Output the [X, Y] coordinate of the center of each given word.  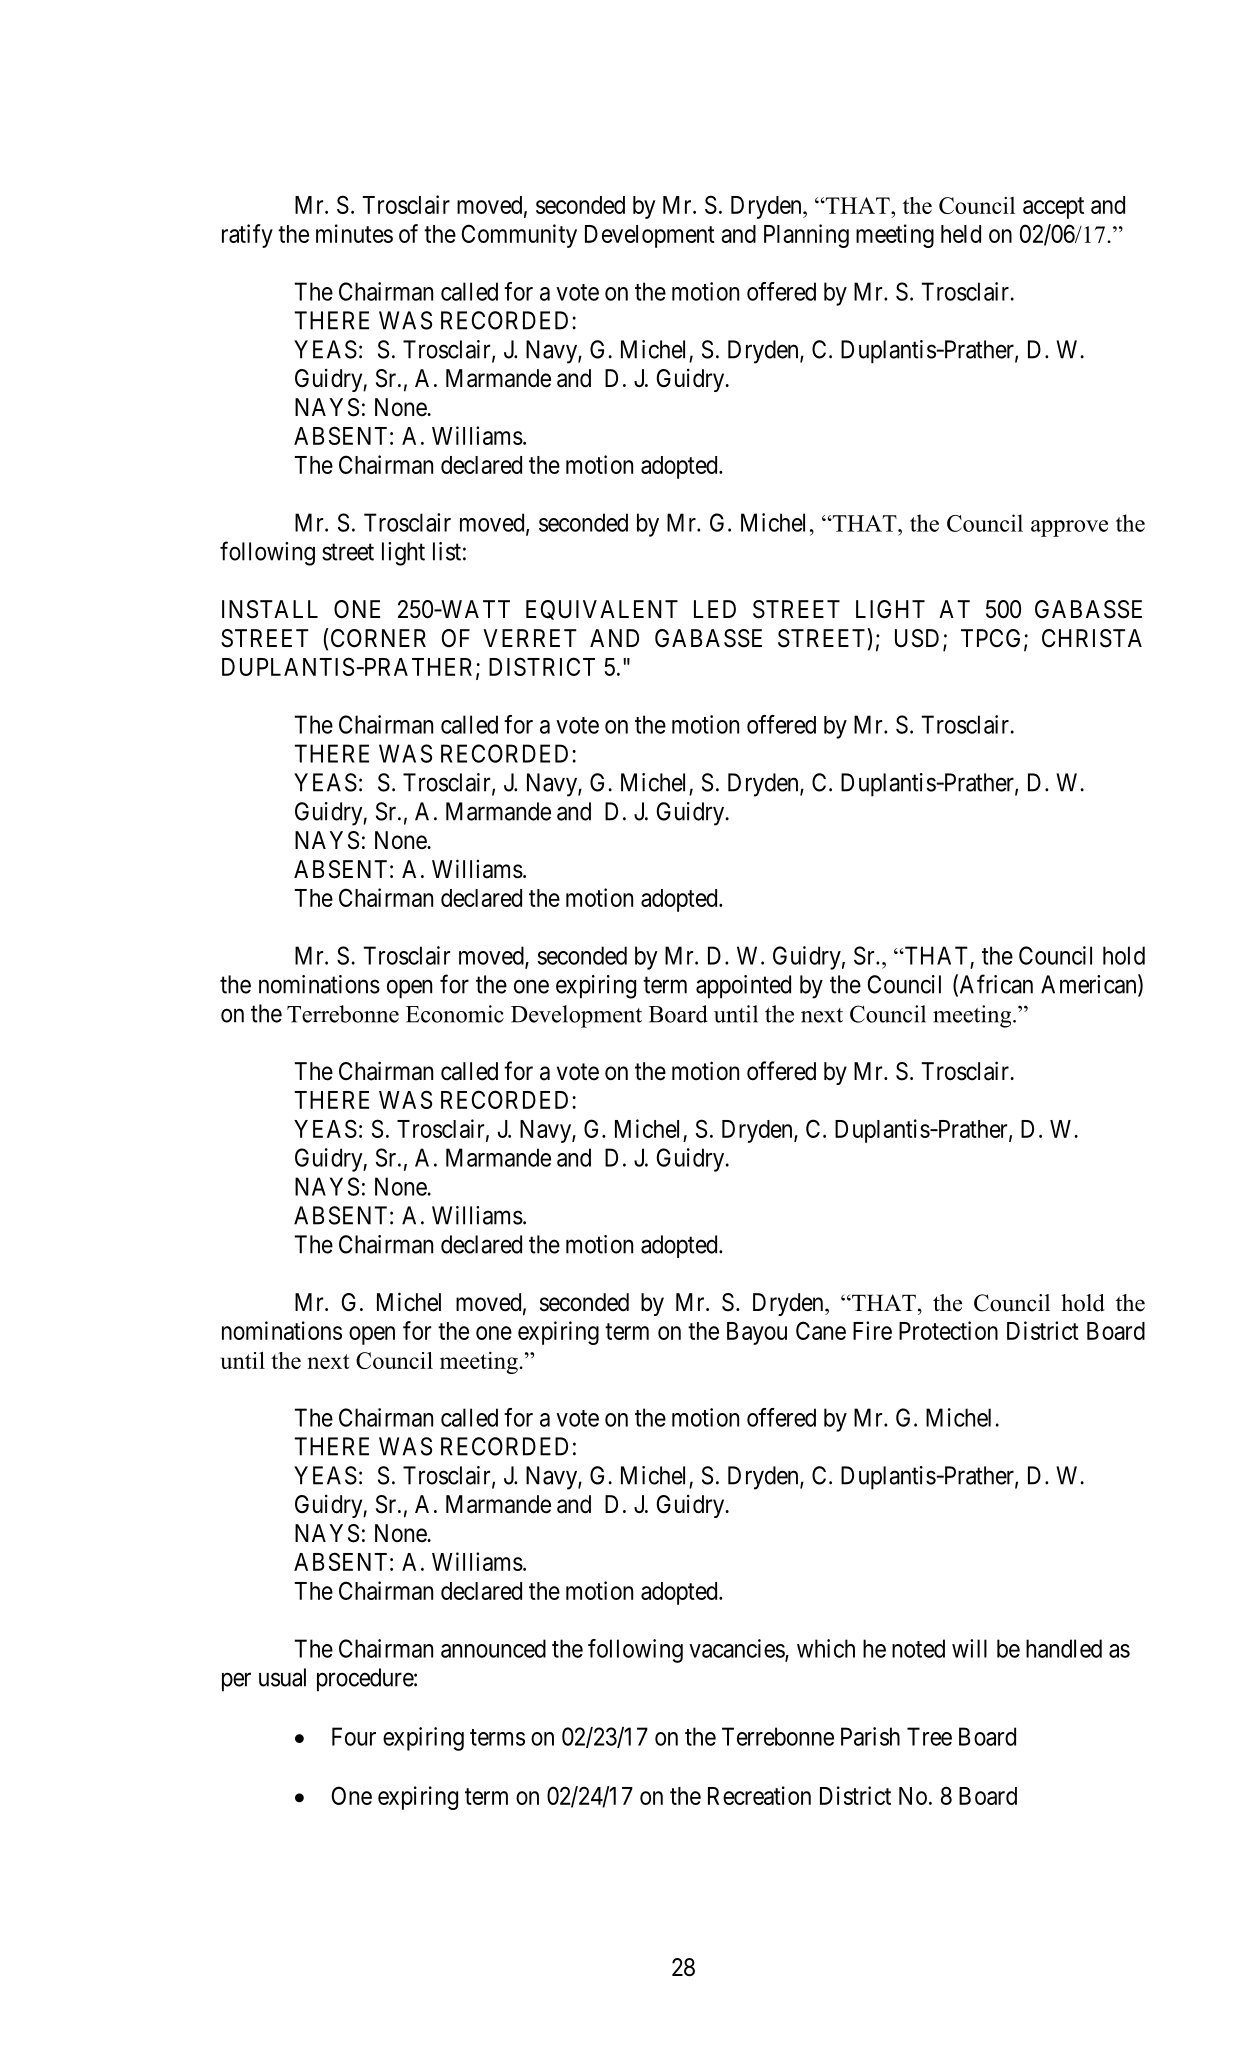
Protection [948, 1330]
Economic [455, 1014]
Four [354, 1736]
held [961, 234]
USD [917, 638]
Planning [806, 236]
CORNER [377, 638]
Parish [870, 1736]
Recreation [759, 1795]
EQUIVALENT [602, 610]
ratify [247, 236]
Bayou [757, 1333]
